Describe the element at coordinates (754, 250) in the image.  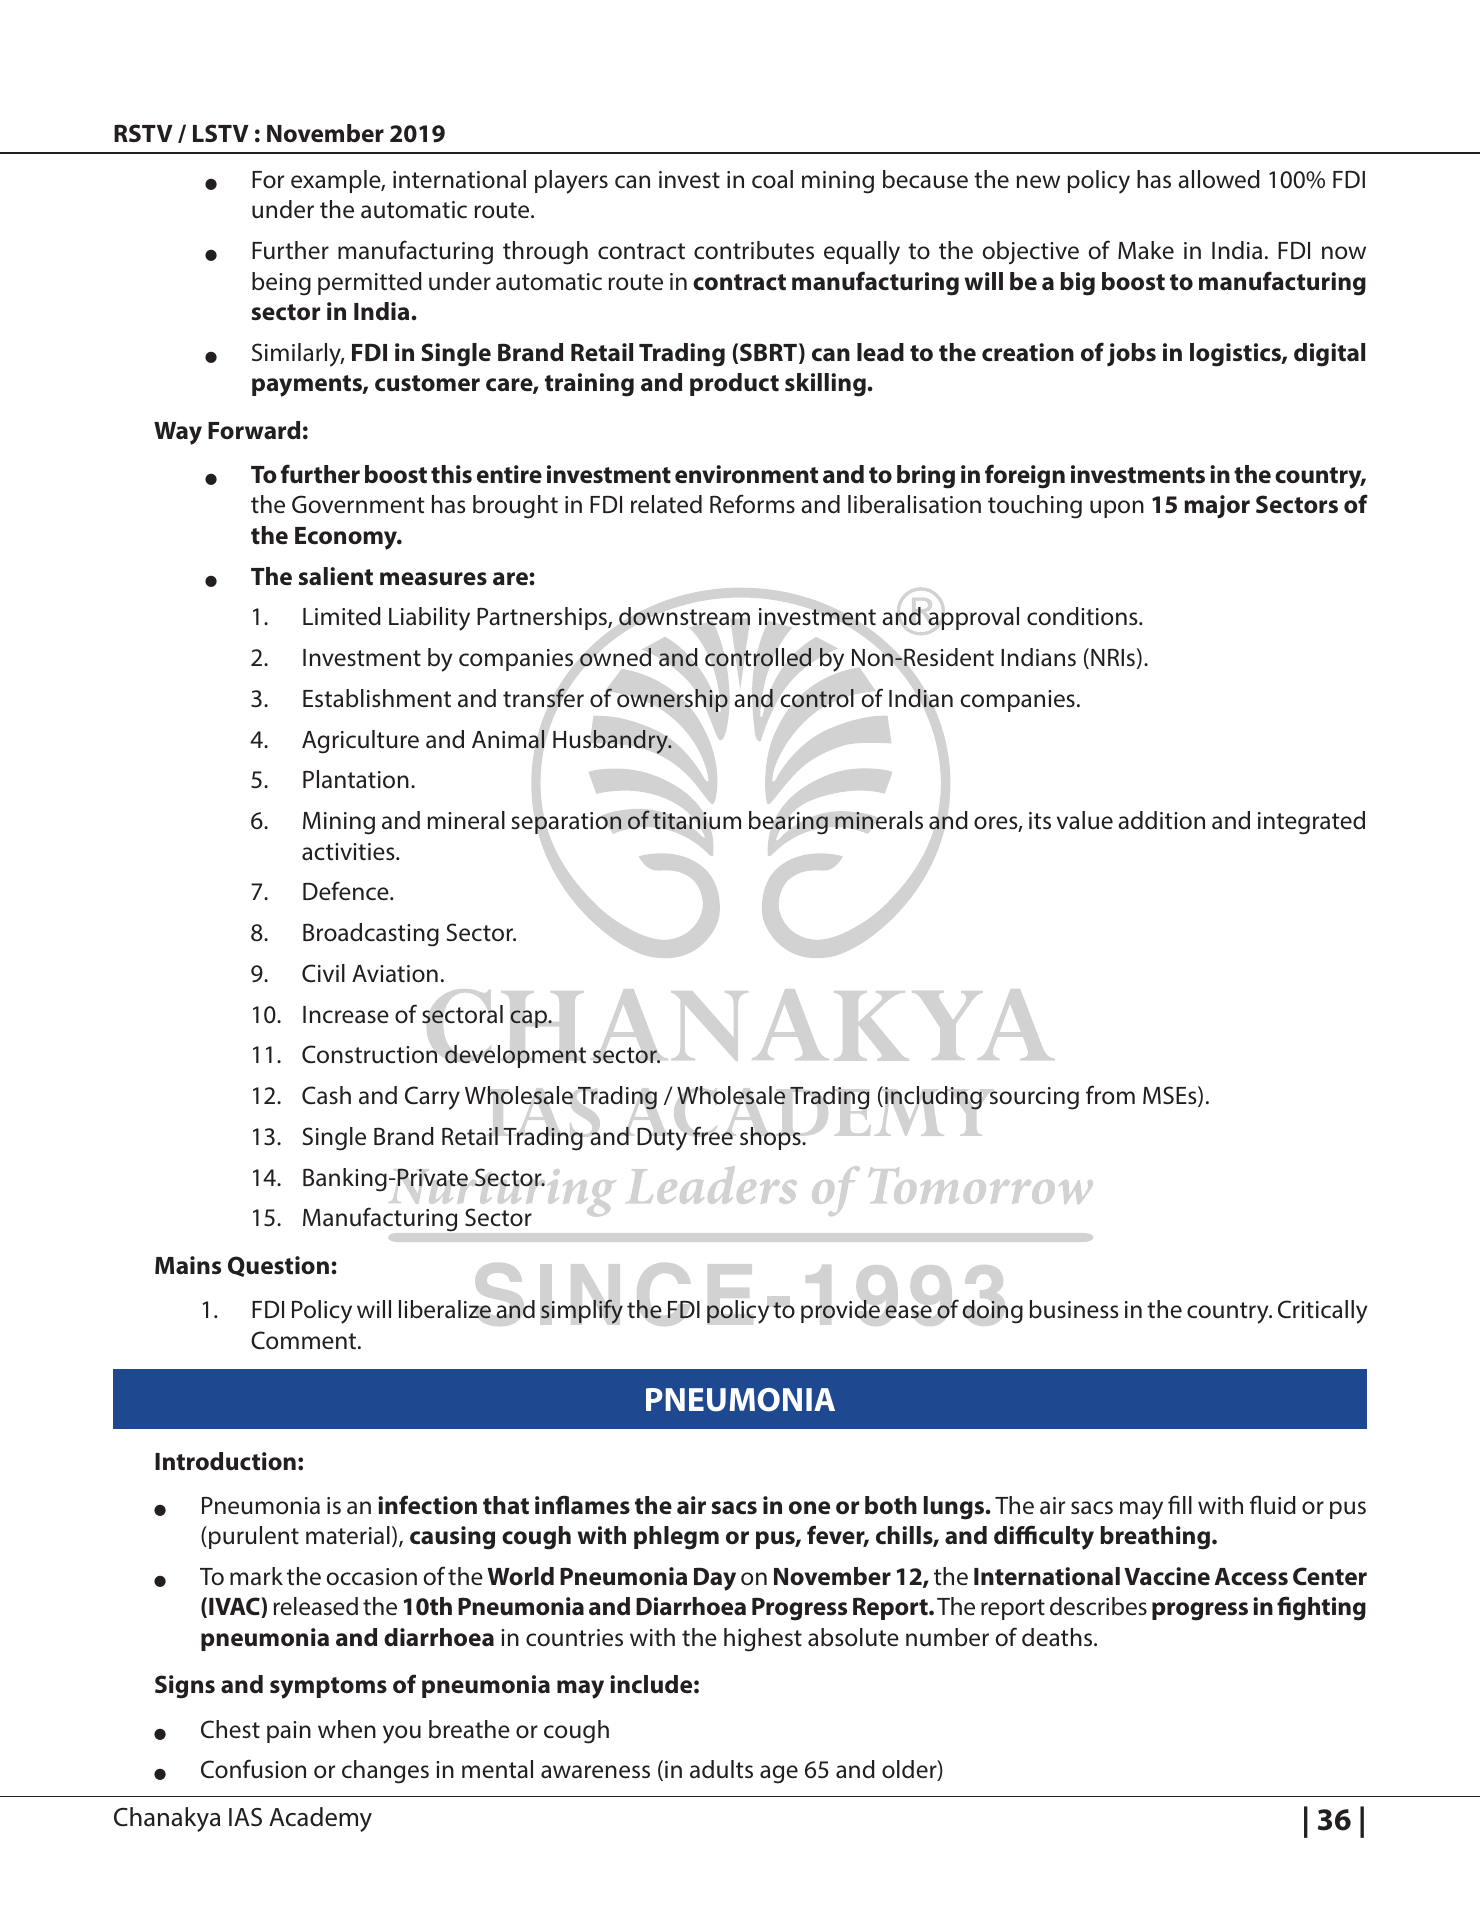
I see `contributes` at that location.
